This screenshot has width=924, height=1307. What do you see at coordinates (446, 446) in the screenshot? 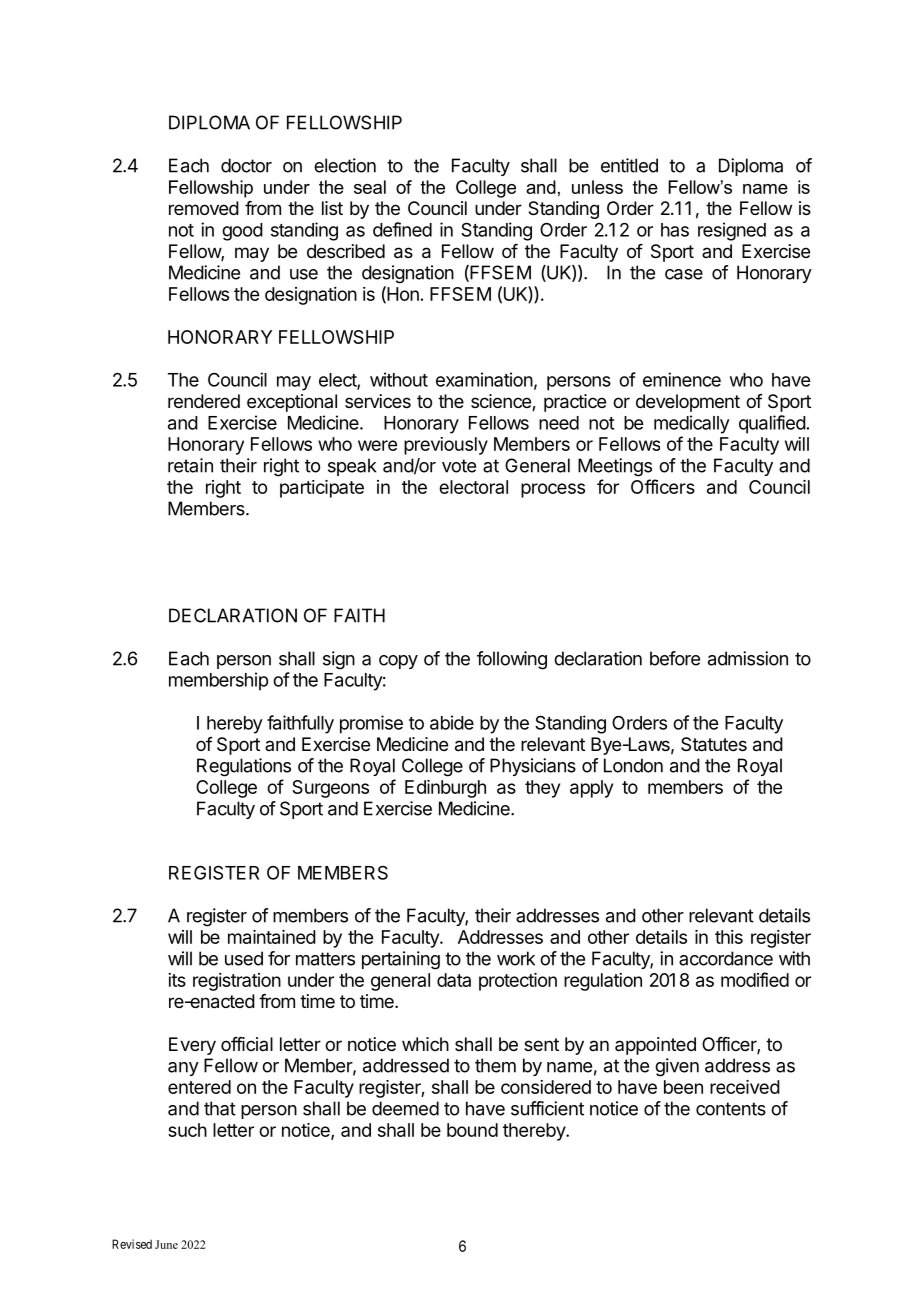
I see `previously` at bounding box center [446, 446].
